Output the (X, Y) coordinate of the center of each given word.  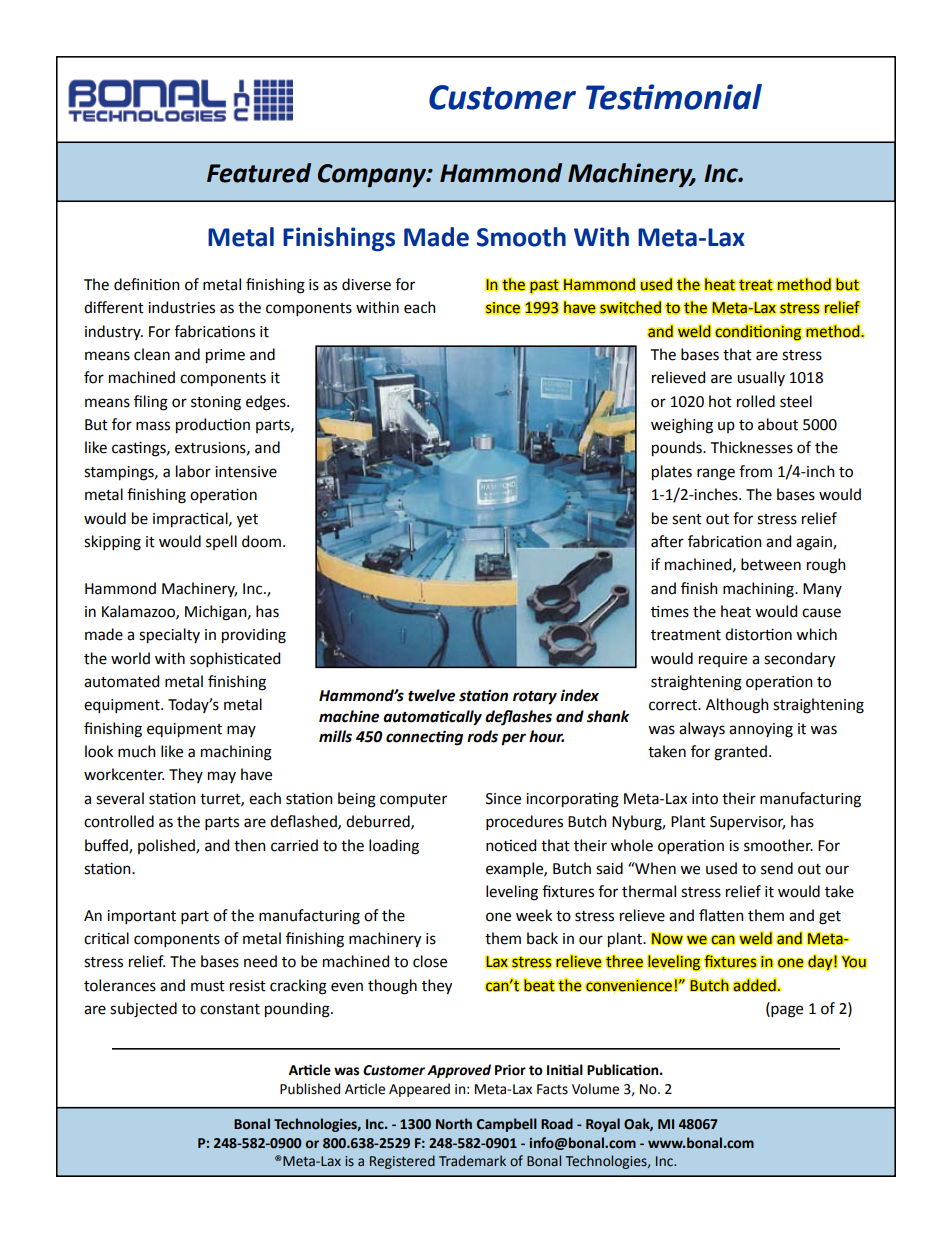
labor (193, 471)
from (755, 471)
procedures (524, 822)
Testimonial (674, 97)
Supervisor (747, 823)
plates (672, 473)
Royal (603, 1125)
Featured (259, 173)
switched (630, 307)
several (120, 798)
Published (310, 1089)
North (454, 1124)
